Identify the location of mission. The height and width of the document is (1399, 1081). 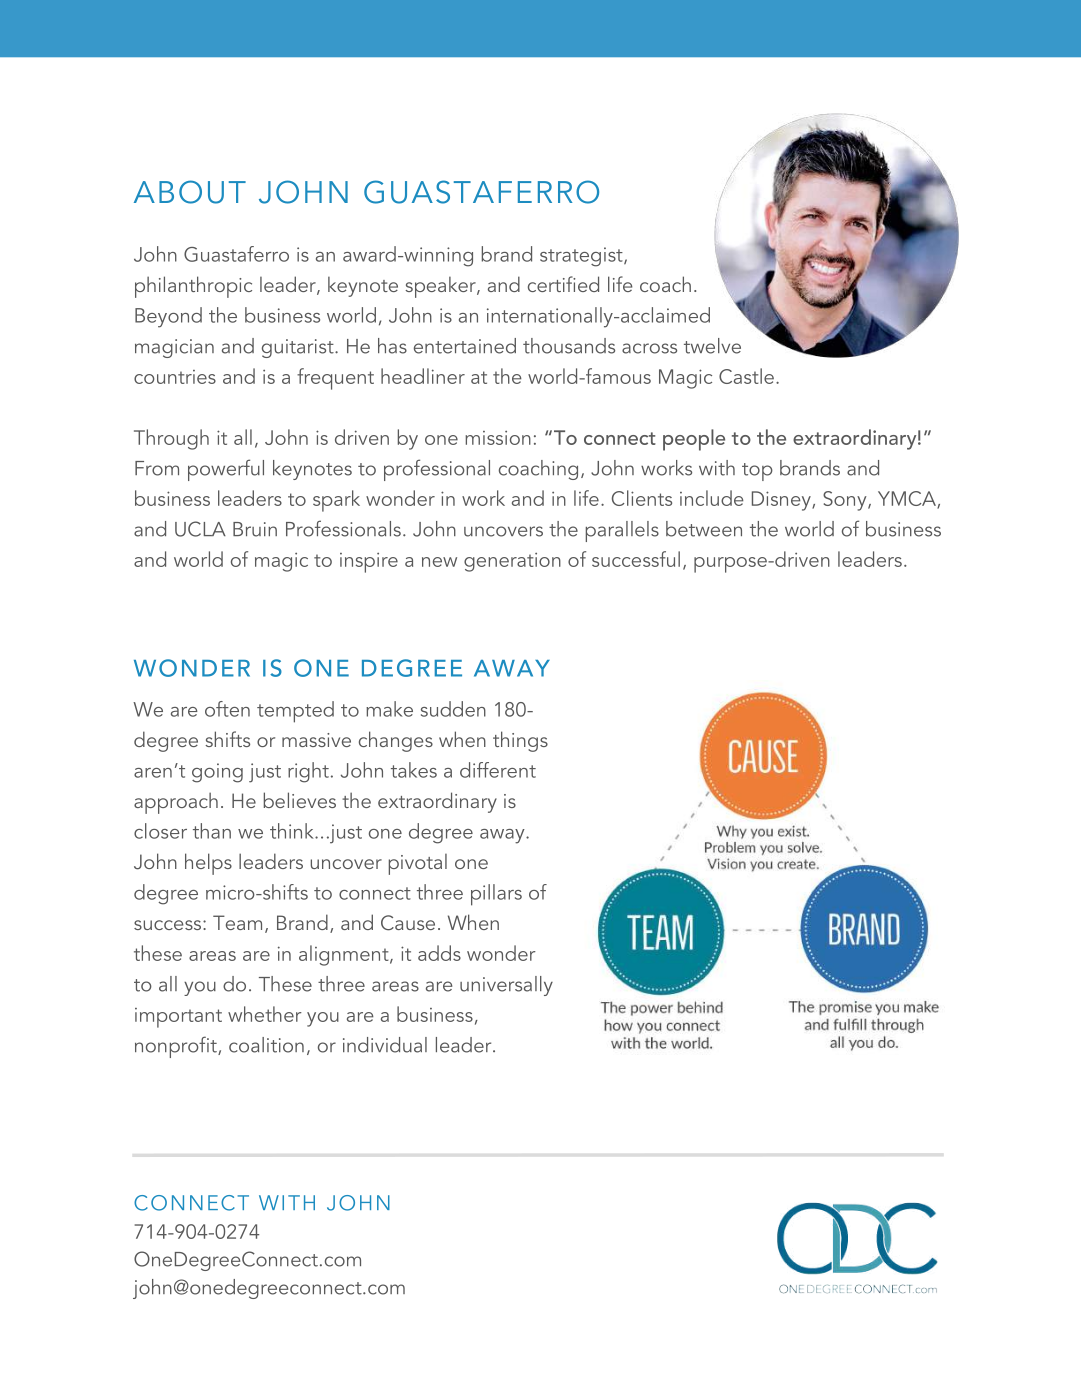
(498, 438).
